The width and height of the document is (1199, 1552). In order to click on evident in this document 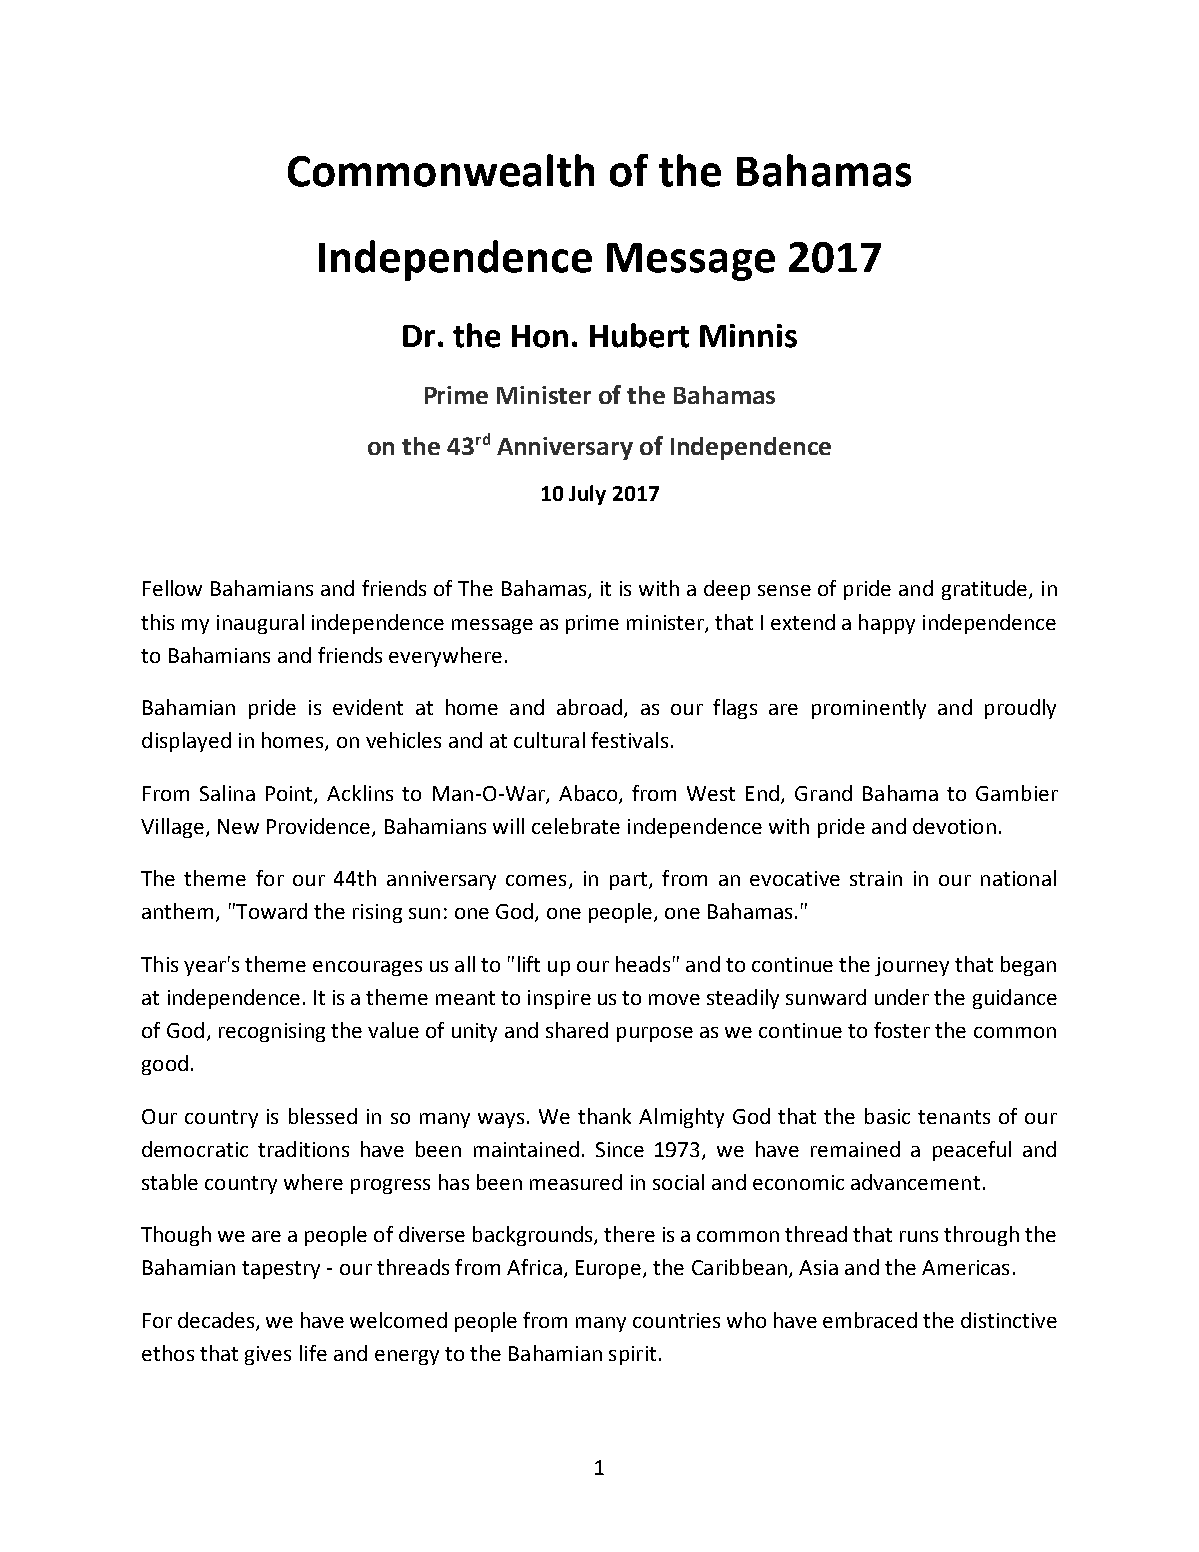, I will do `click(368, 707)`.
